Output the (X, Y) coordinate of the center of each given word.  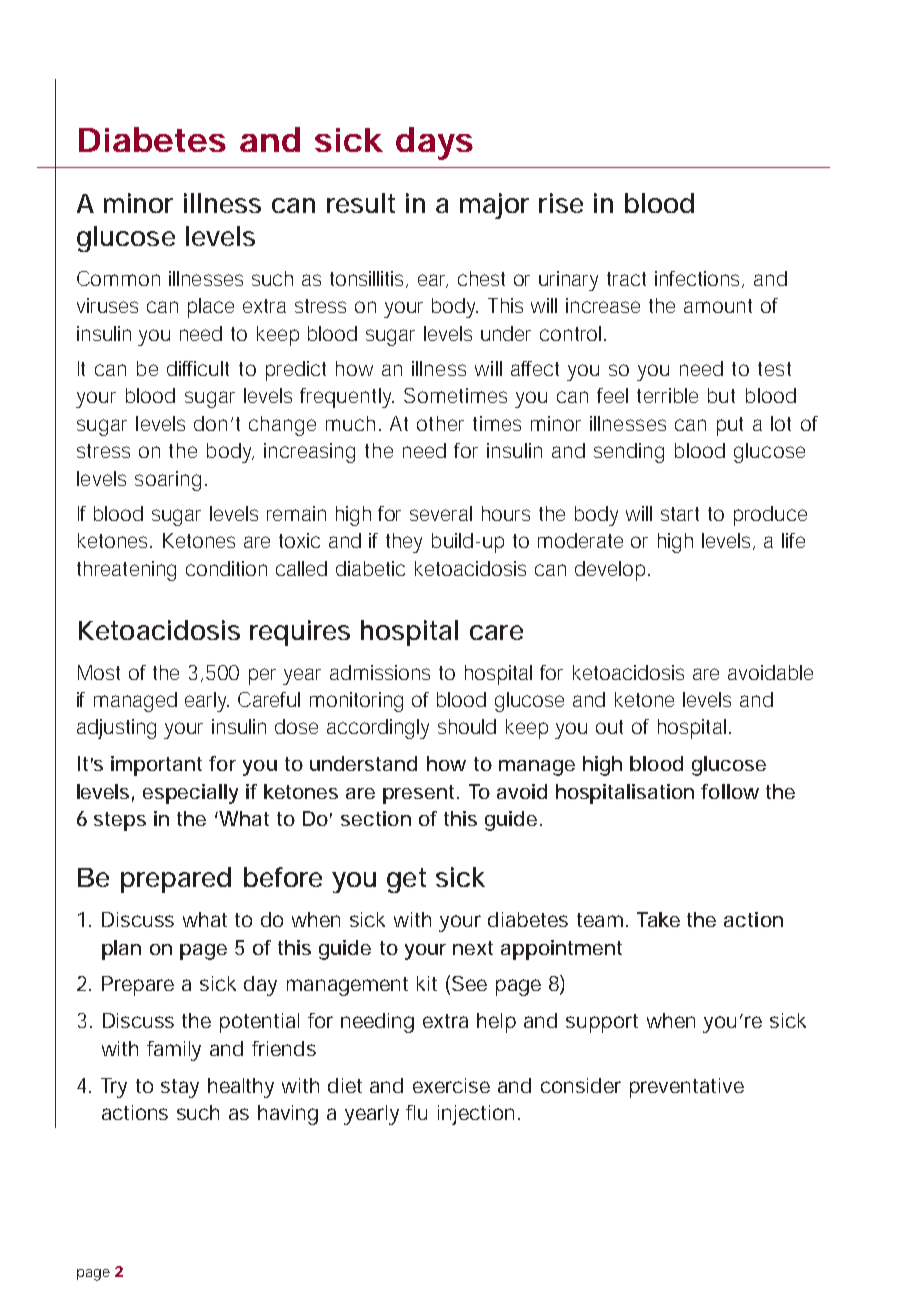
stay (180, 1088)
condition (226, 568)
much (353, 423)
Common (118, 278)
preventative (687, 1088)
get (406, 880)
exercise (451, 1085)
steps (120, 821)
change (282, 426)
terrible (667, 395)
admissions (380, 672)
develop (612, 571)
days (434, 143)
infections (699, 279)
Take (658, 919)
